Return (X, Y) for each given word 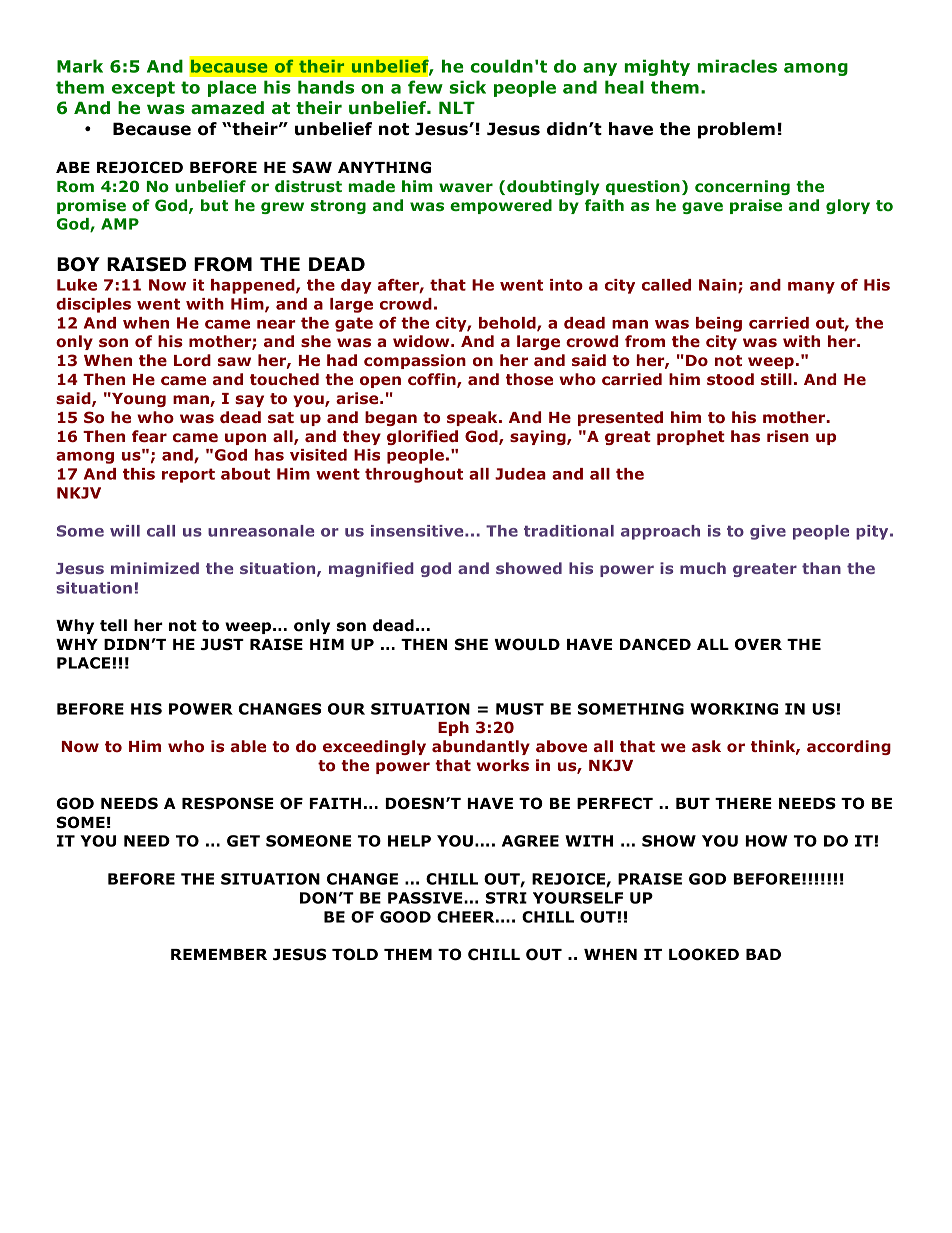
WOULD (527, 644)
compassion (415, 361)
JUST (222, 644)
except (143, 89)
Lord (192, 360)
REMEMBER (219, 954)
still (776, 379)
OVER (758, 644)
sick (468, 87)
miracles (737, 66)
